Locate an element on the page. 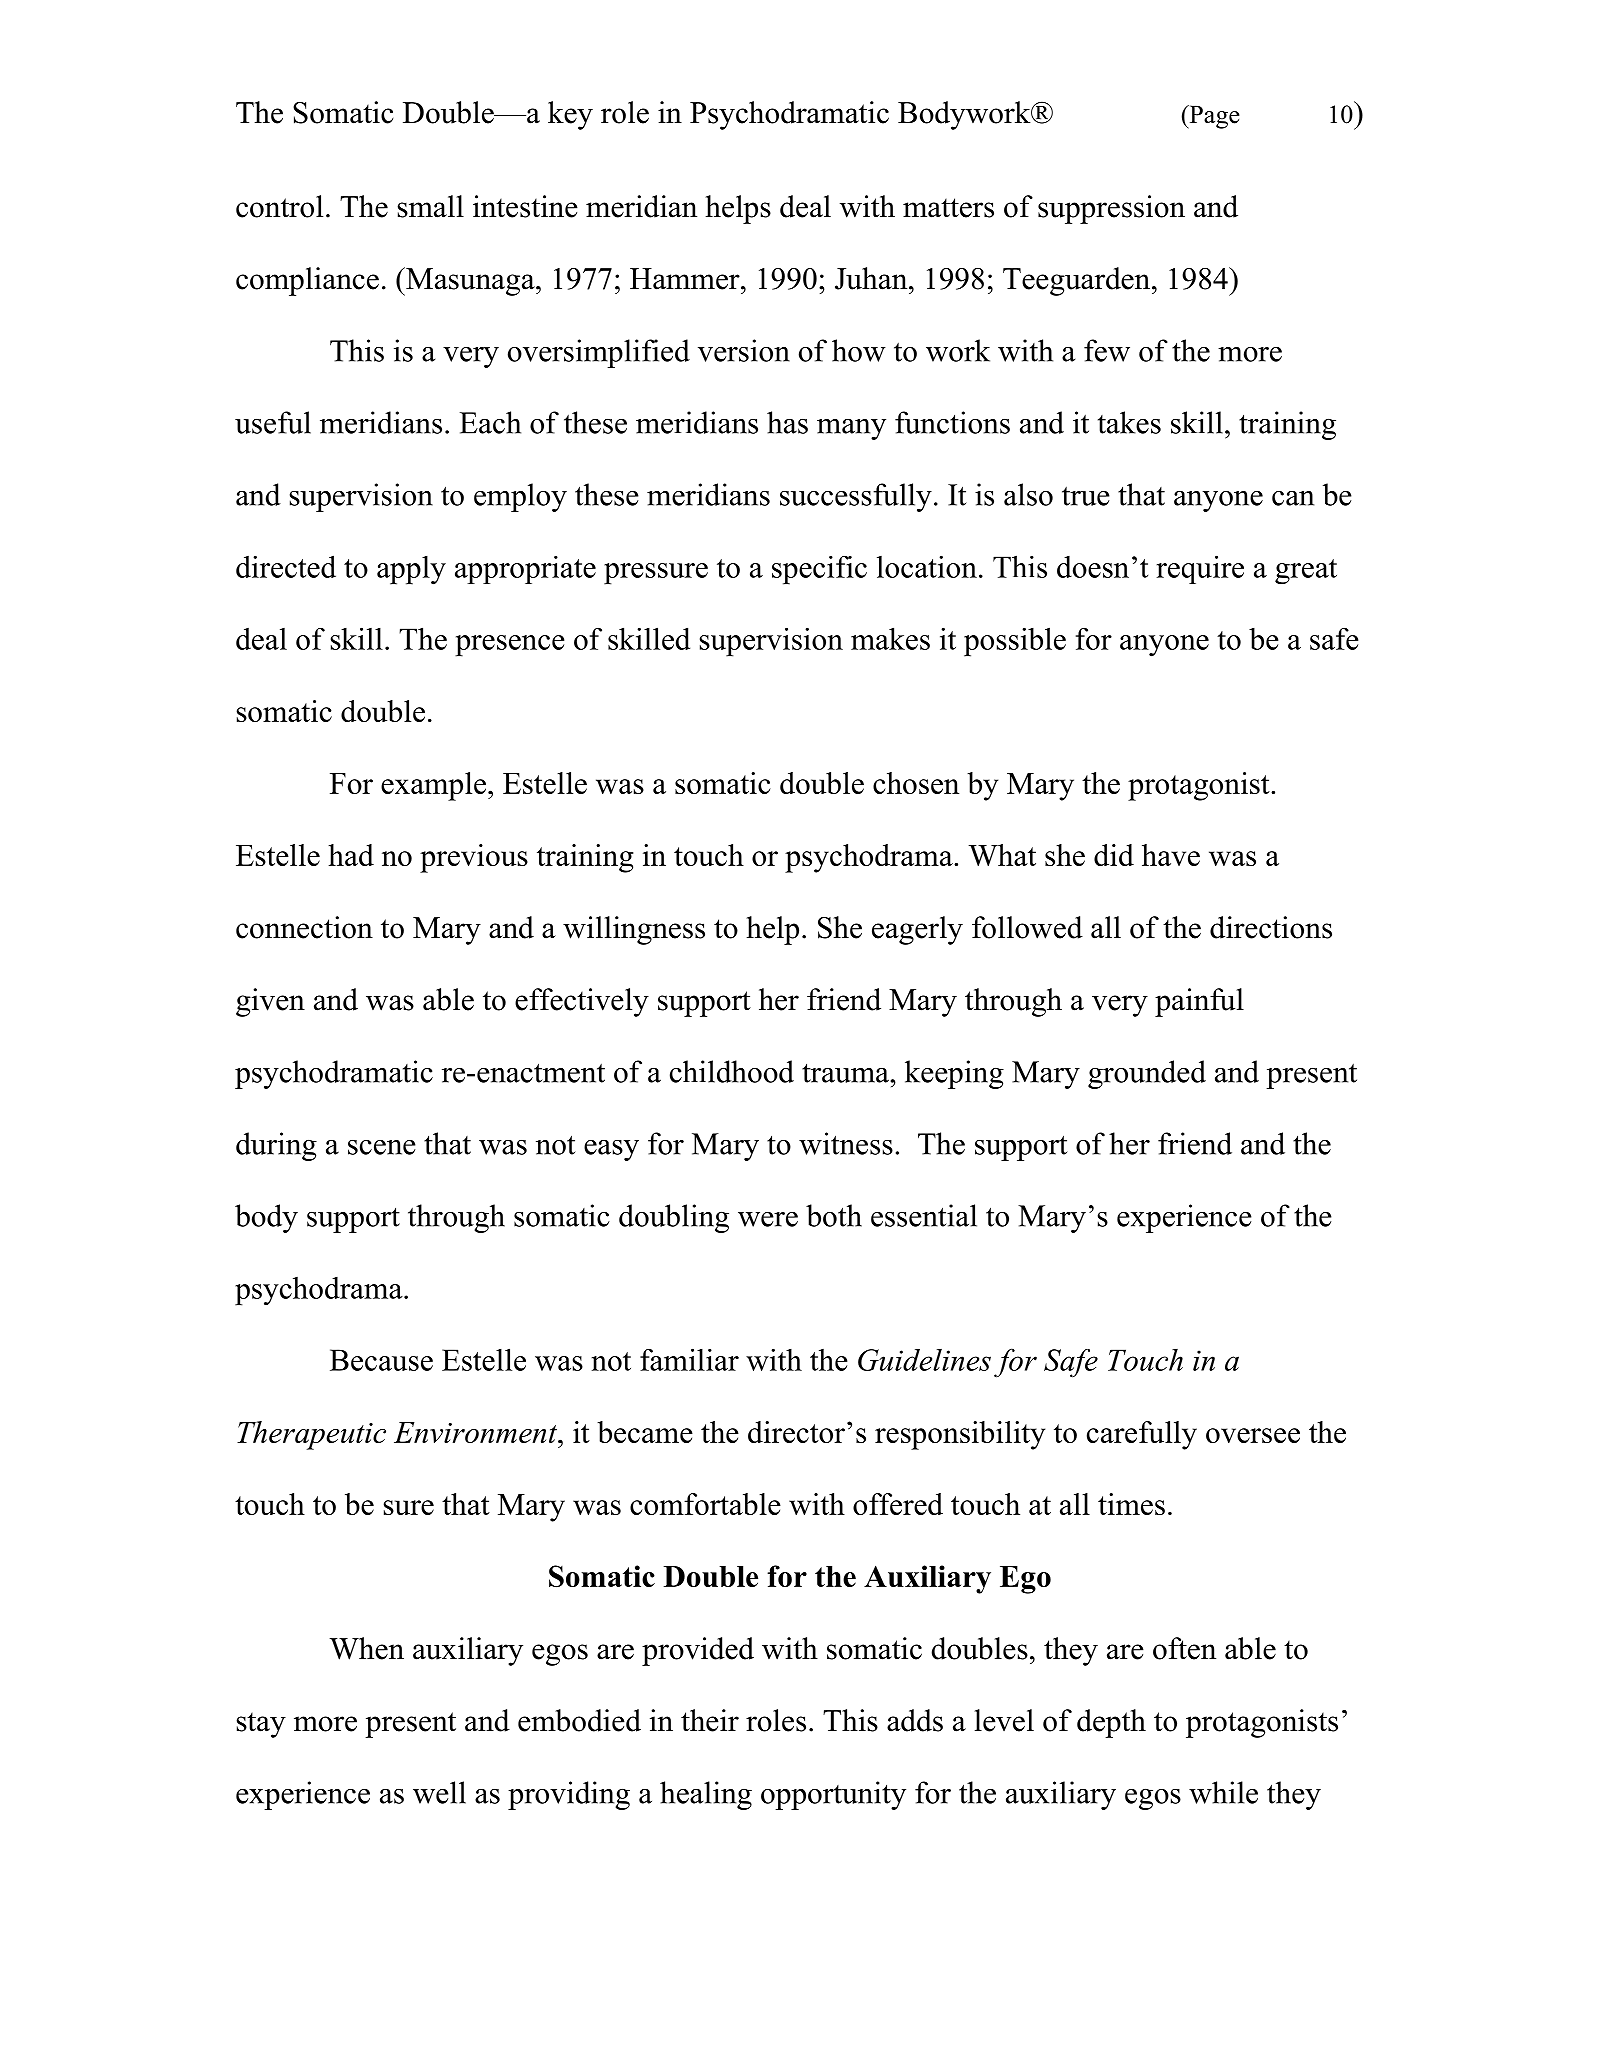  Page is located at coordinates (1213, 117).
